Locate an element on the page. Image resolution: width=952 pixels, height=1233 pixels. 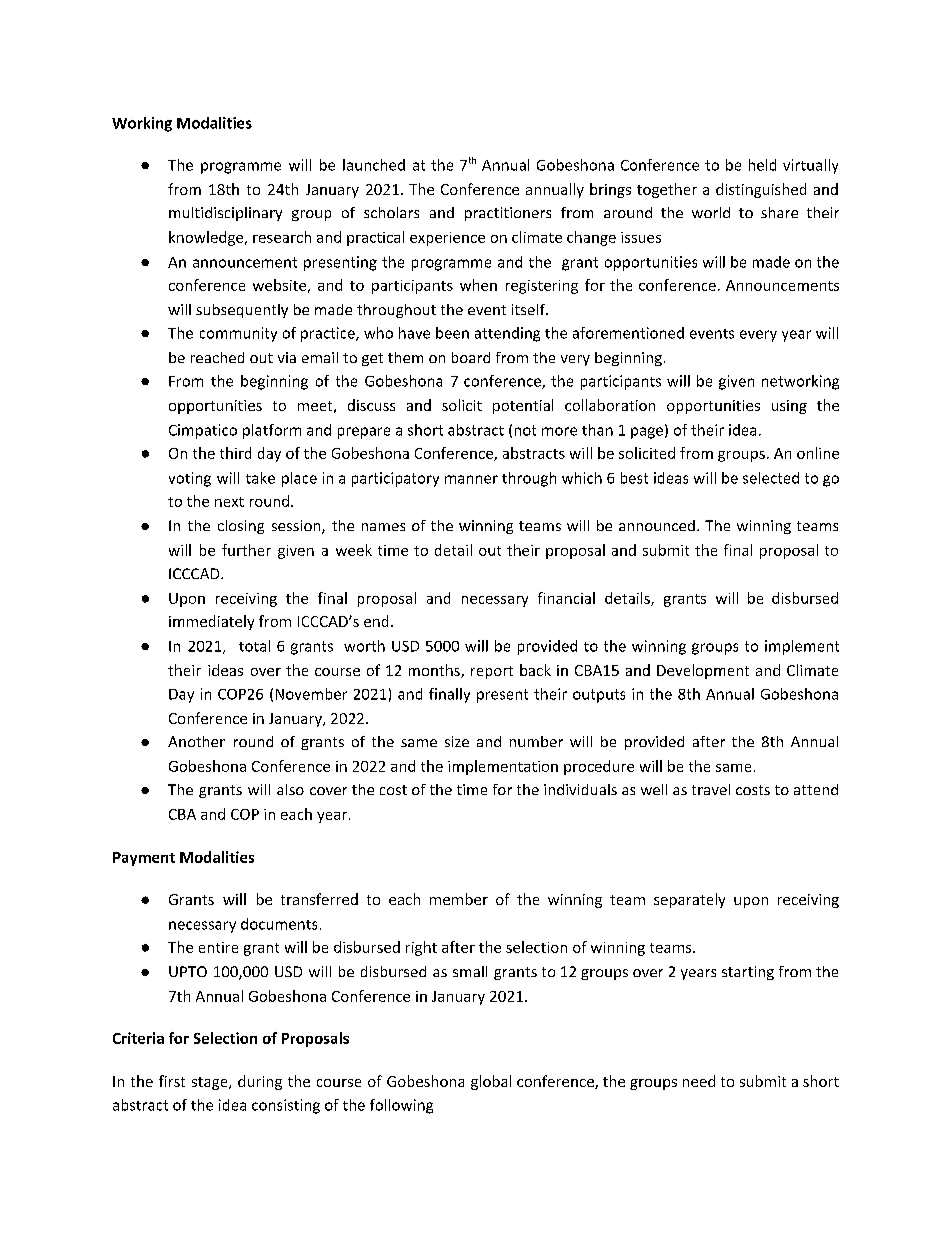
multidisciplinary is located at coordinates (225, 214).
